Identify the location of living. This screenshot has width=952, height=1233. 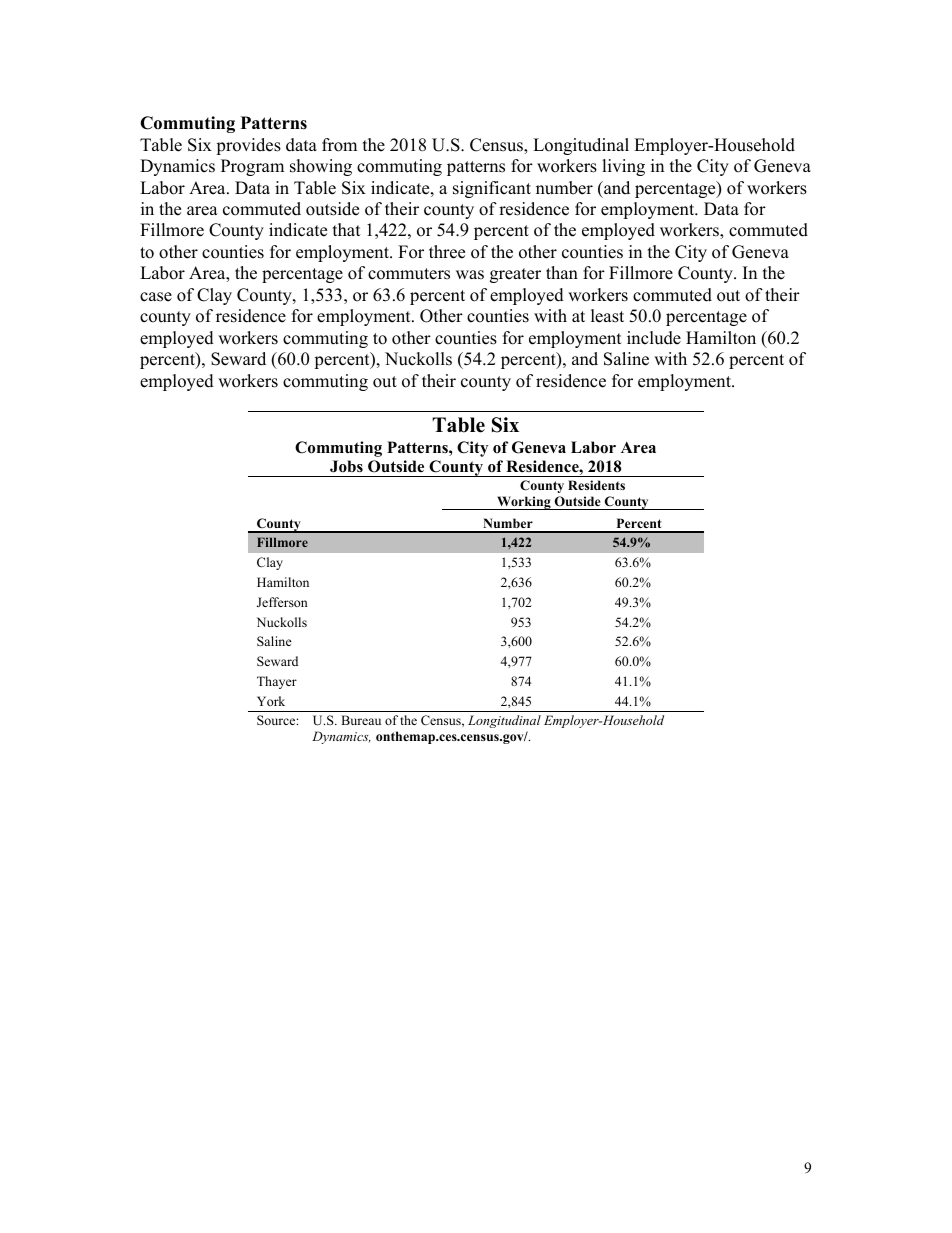
(623, 167).
